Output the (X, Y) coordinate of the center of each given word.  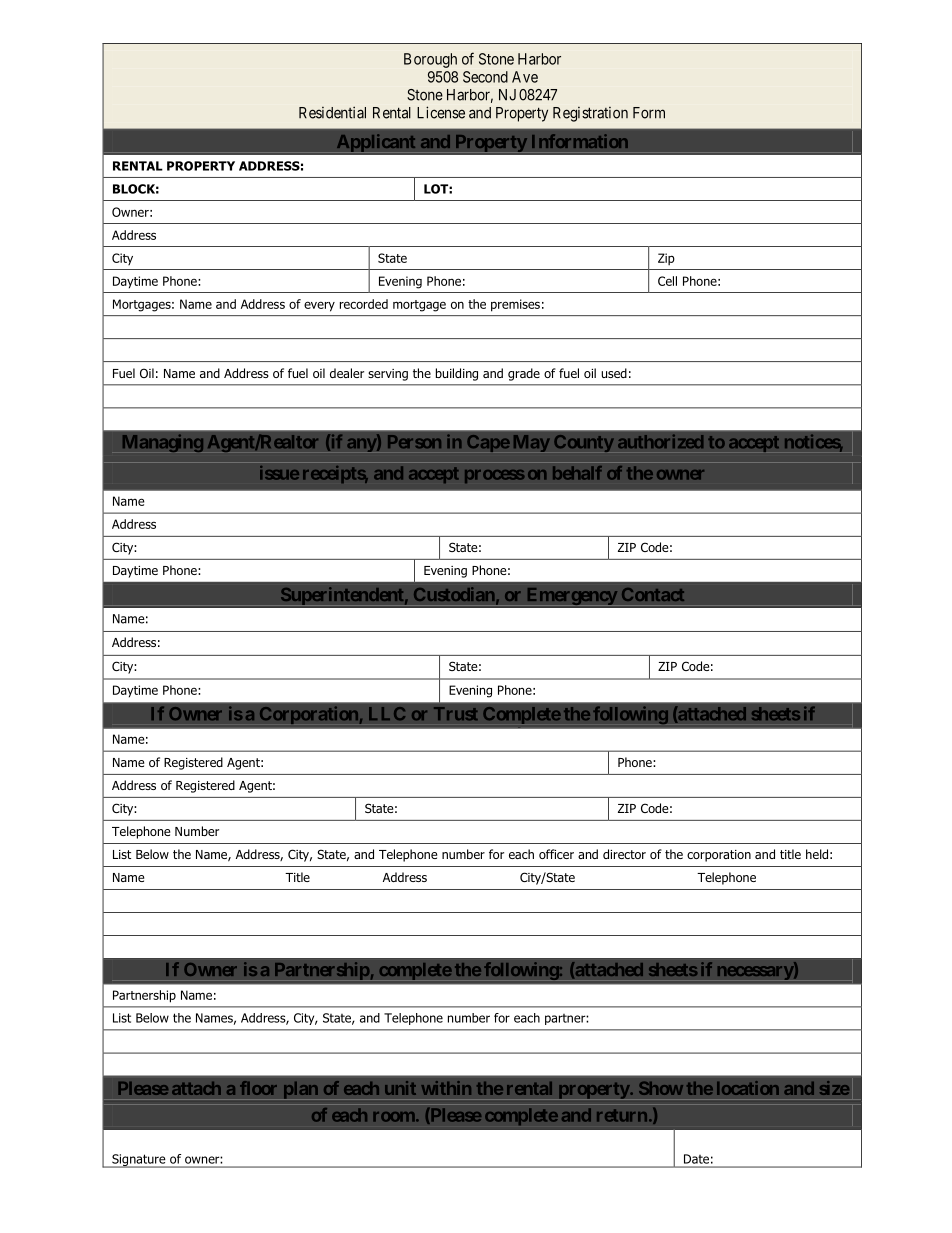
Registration (590, 114)
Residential (332, 112)
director (624, 854)
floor (258, 1088)
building (457, 374)
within (446, 1088)
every (319, 306)
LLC (387, 713)
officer (556, 854)
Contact (653, 594)
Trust (456, 714)
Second (485, 77)
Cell (667, 281)
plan (301, 1090)
